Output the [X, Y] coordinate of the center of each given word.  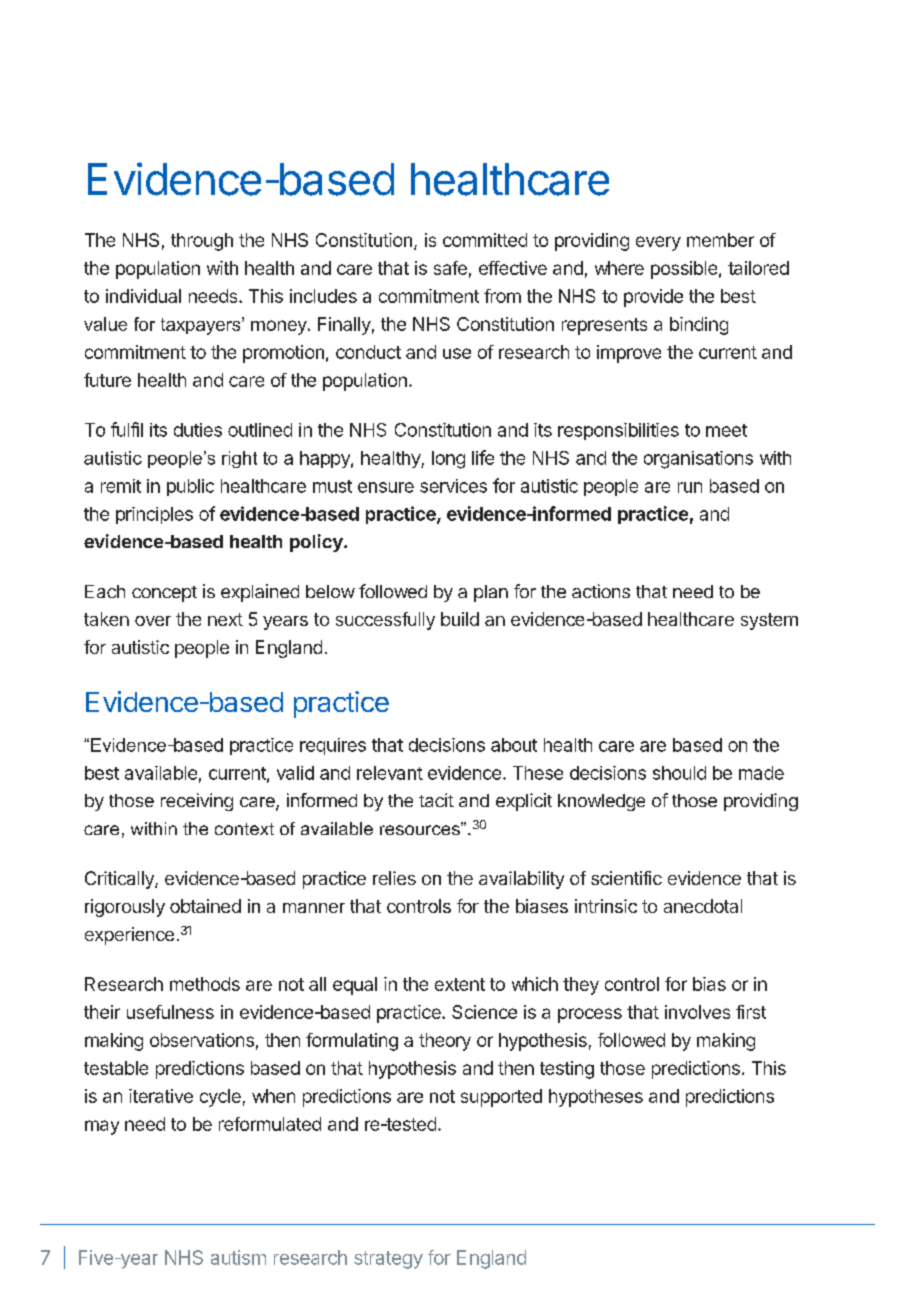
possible [684, 270]
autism [238, 1257]
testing [567, 1070]
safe [450, 268]
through [202, 242]
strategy [388, 1260]
